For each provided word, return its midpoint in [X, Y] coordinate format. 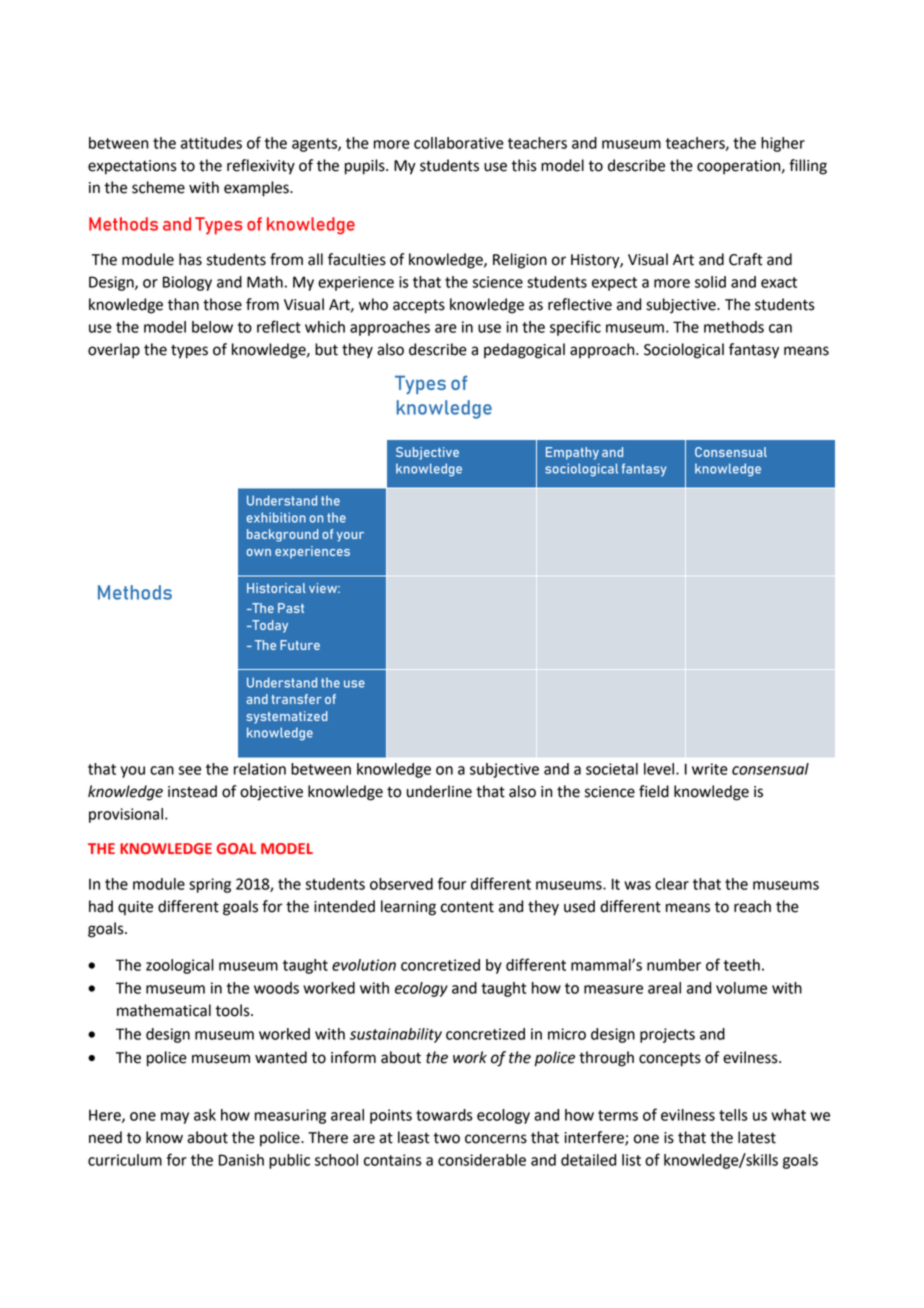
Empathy [572, 453]
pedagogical [524, 351]
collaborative [459, 143]
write [710, 769]
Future [300, 645]
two [446, 1138]
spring [210, 885]
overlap [114, 351]
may [175, 1118]
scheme [158, 187]
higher [783, 144]
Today [269, 626]
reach [752, 906]
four [452, 883]
